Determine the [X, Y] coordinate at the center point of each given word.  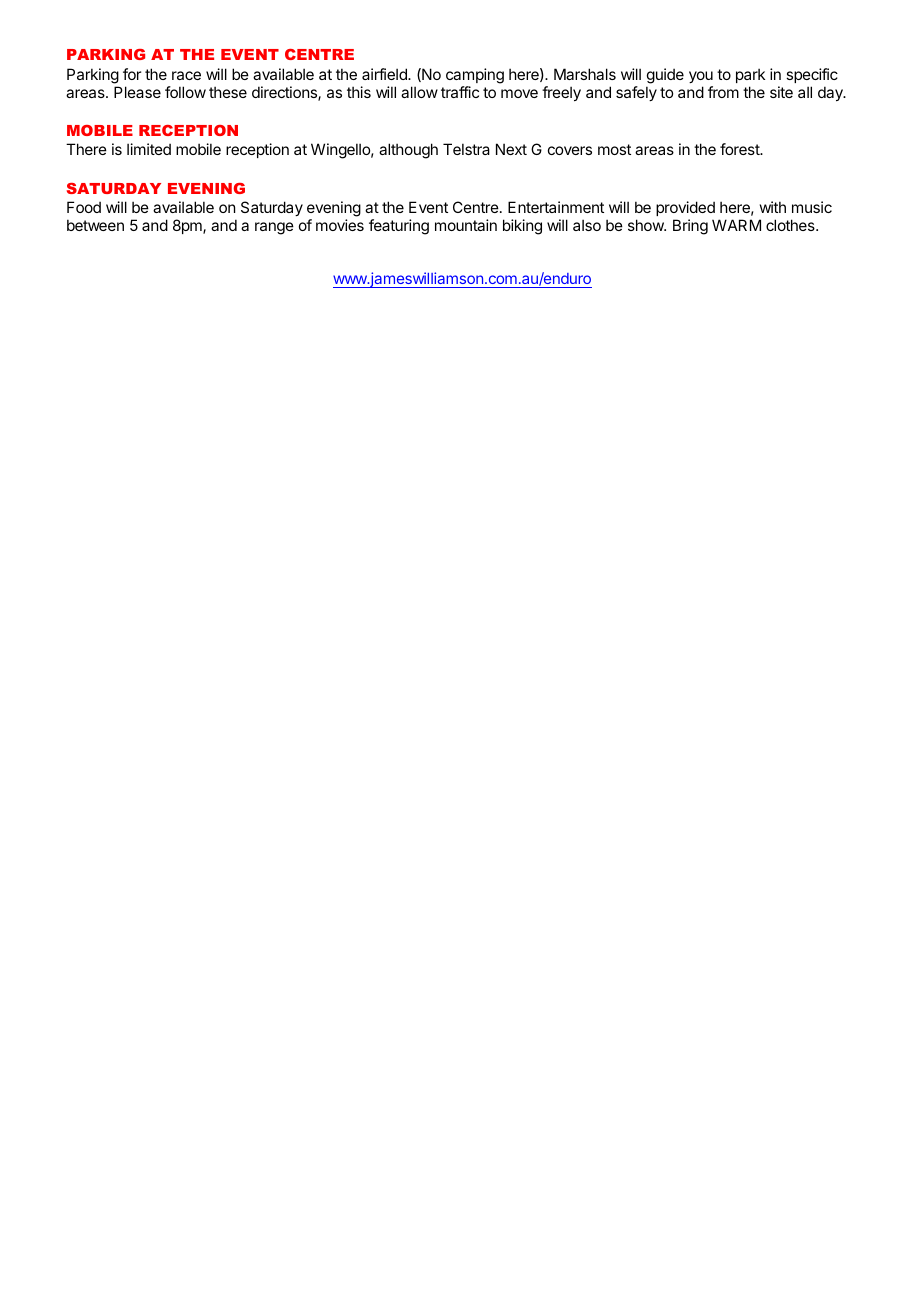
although [408, 151]
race [186, 75]
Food [84, 207]
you [701, 77]
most [614, 149]
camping [475, 76]
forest [740, 149]
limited [149, 149]
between [95, 225]
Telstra [466, 149]
